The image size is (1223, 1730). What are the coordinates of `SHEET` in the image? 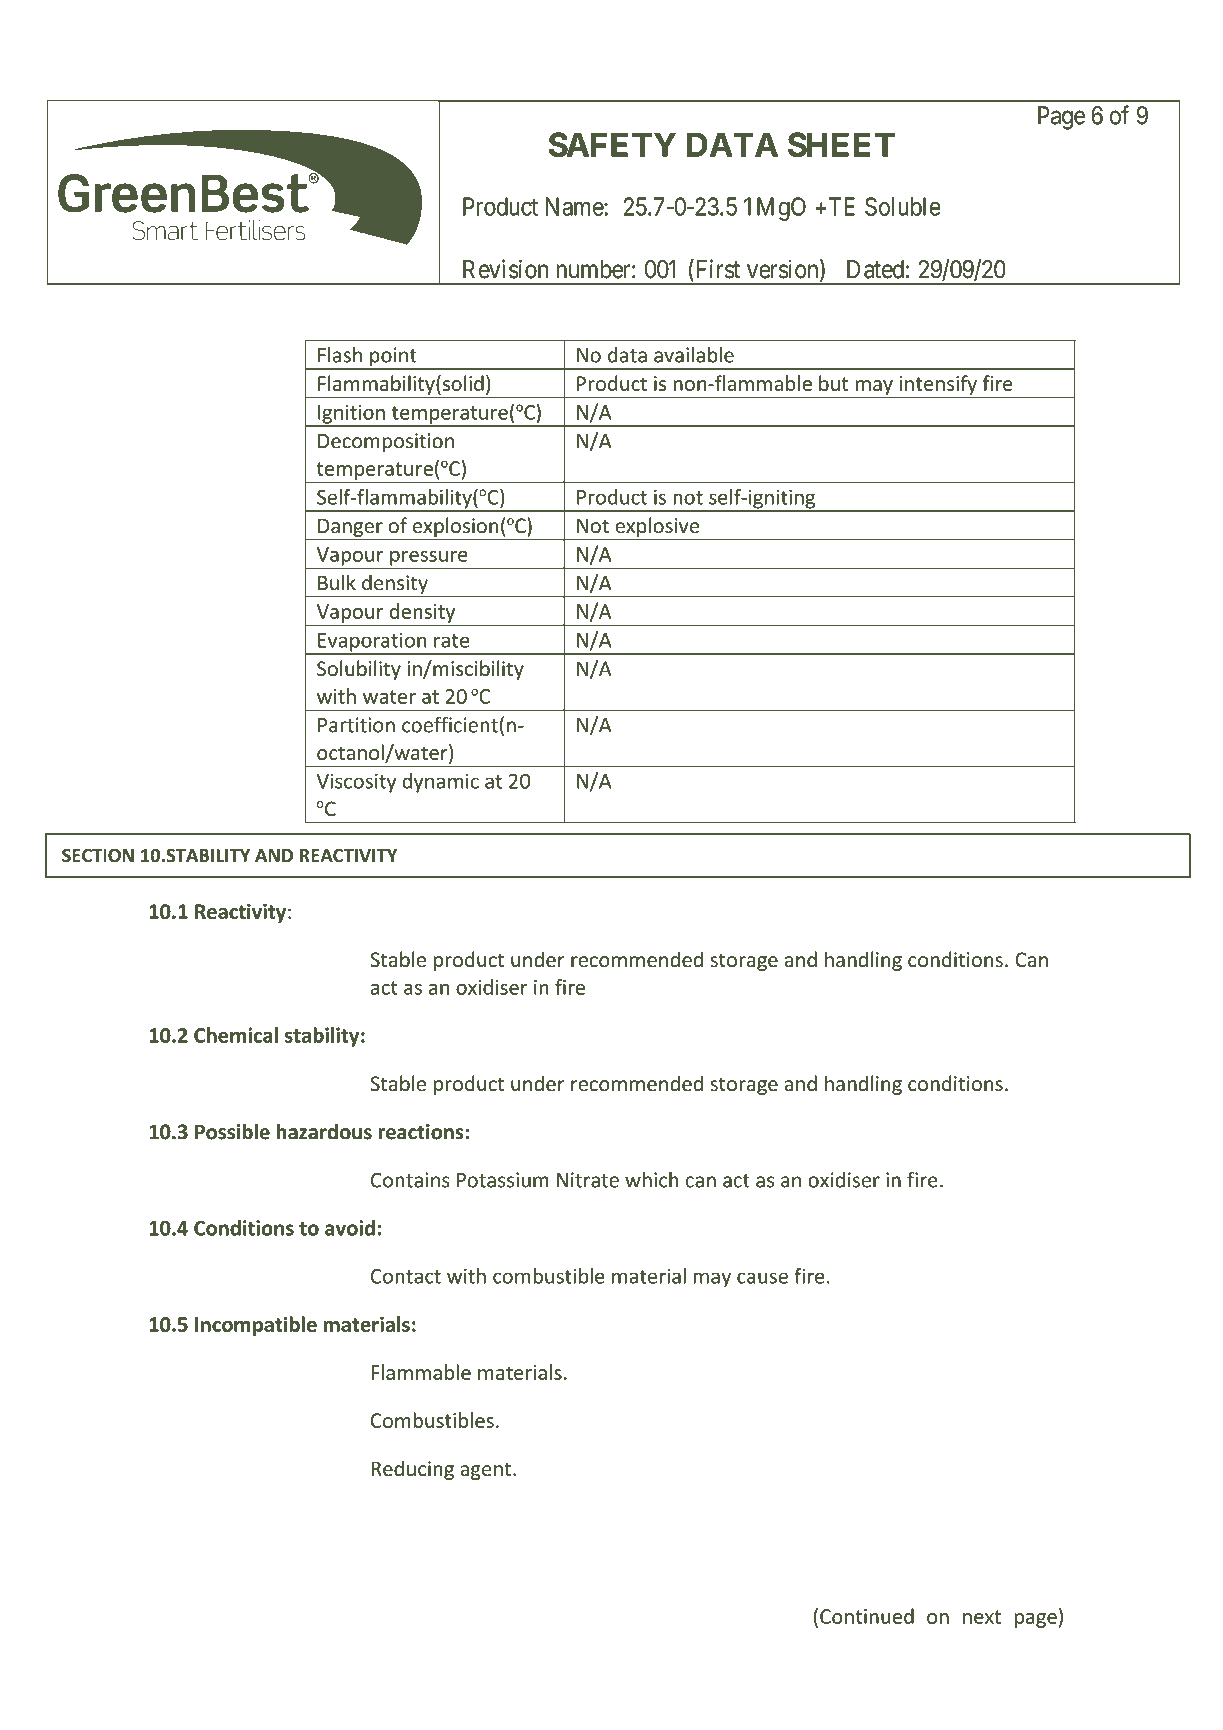 It's located at (841, 144).
